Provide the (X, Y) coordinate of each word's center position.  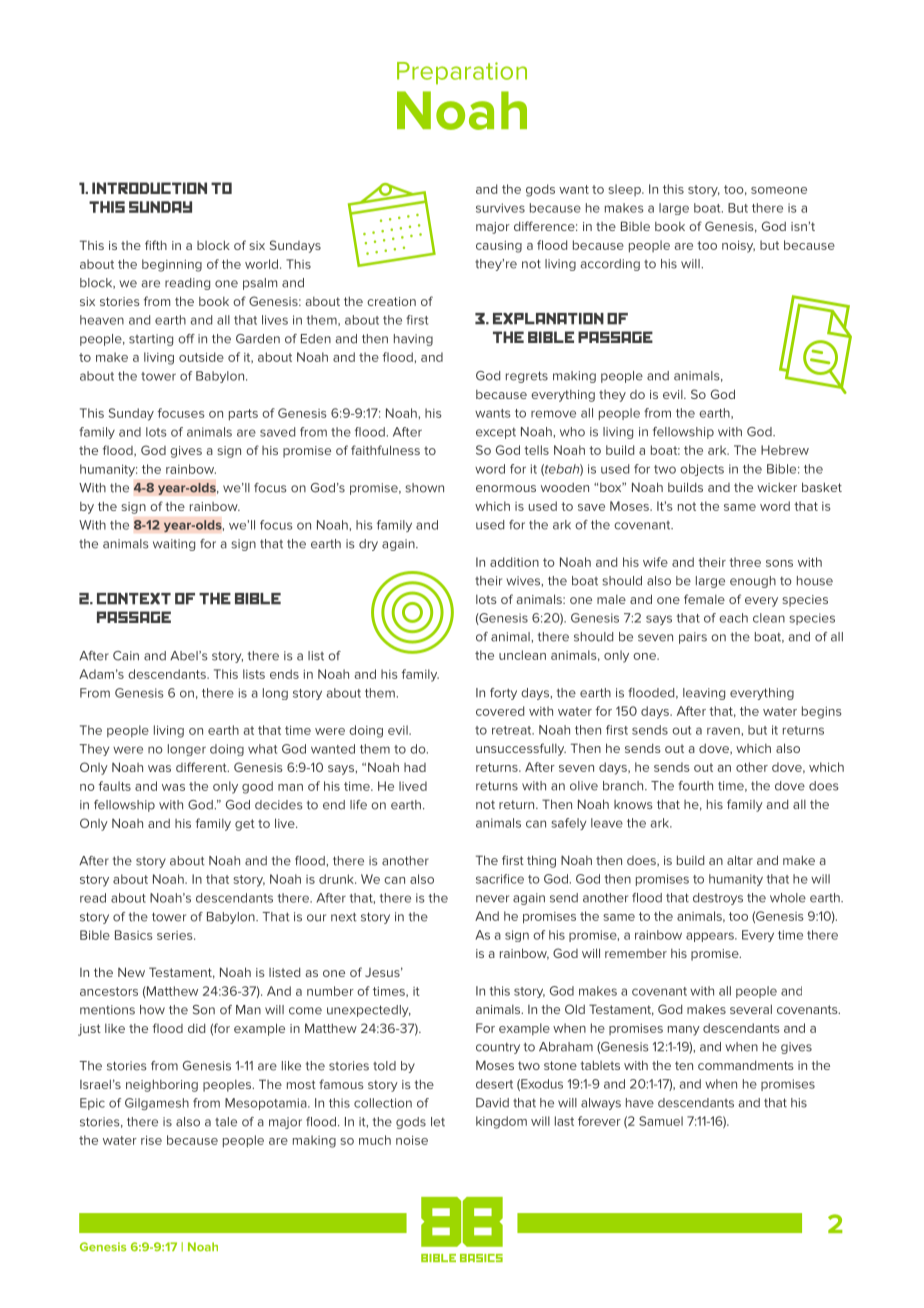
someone (779, 190)
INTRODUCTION (149, 188)
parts (243, 415)
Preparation (462, 73)
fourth (695, 786)
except (496, 433)
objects (702, 470)
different (202, 767)
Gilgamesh (157, 1104)
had (415, 767)
